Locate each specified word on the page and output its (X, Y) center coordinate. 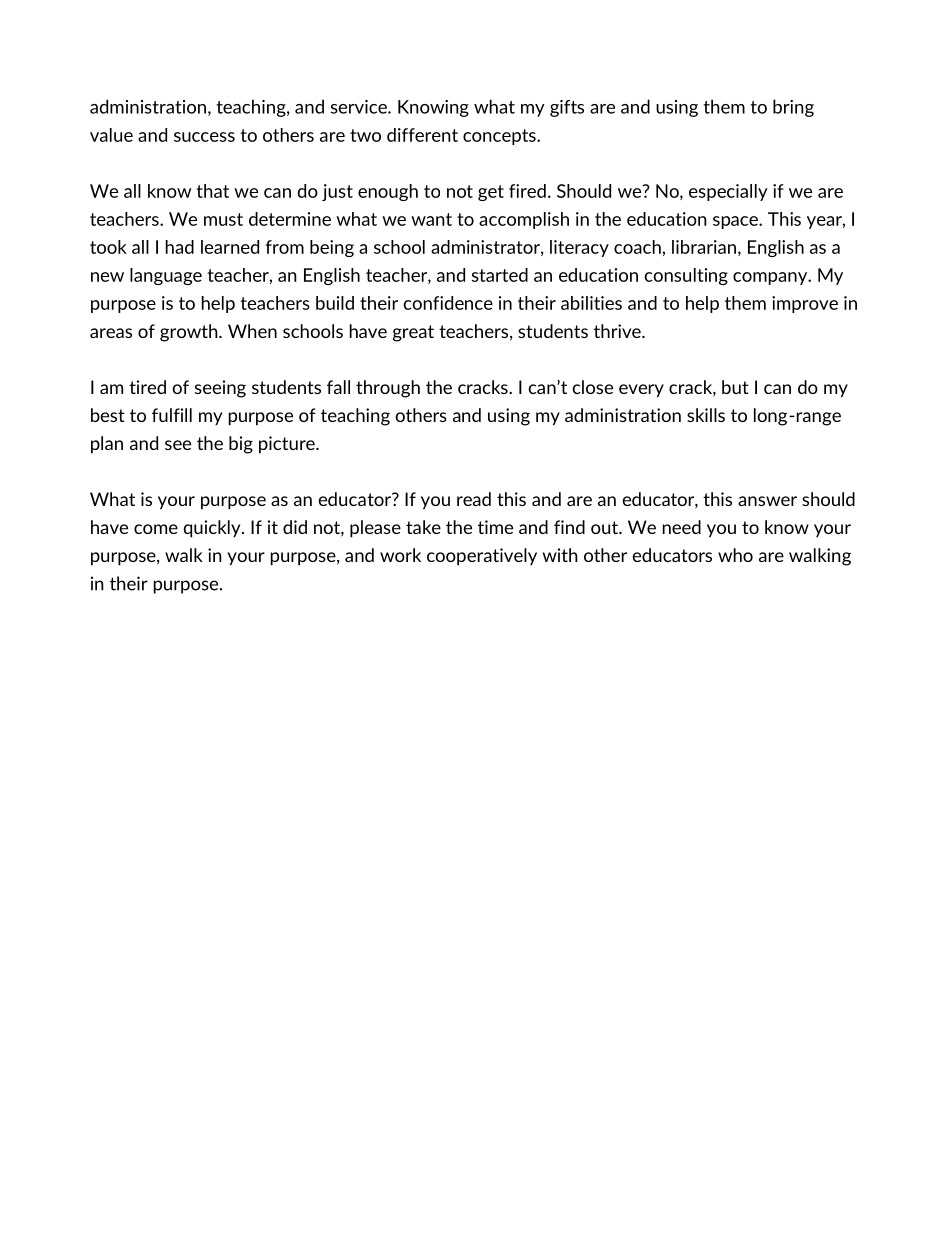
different (422, 135)
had (180, 247)
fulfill (172, 415)
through (388, 389)
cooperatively (482, 557)
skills (706, 415)
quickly (213, 529)
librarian (704, 247)
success (204, 137)
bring (793, 108)
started (500, 275)
